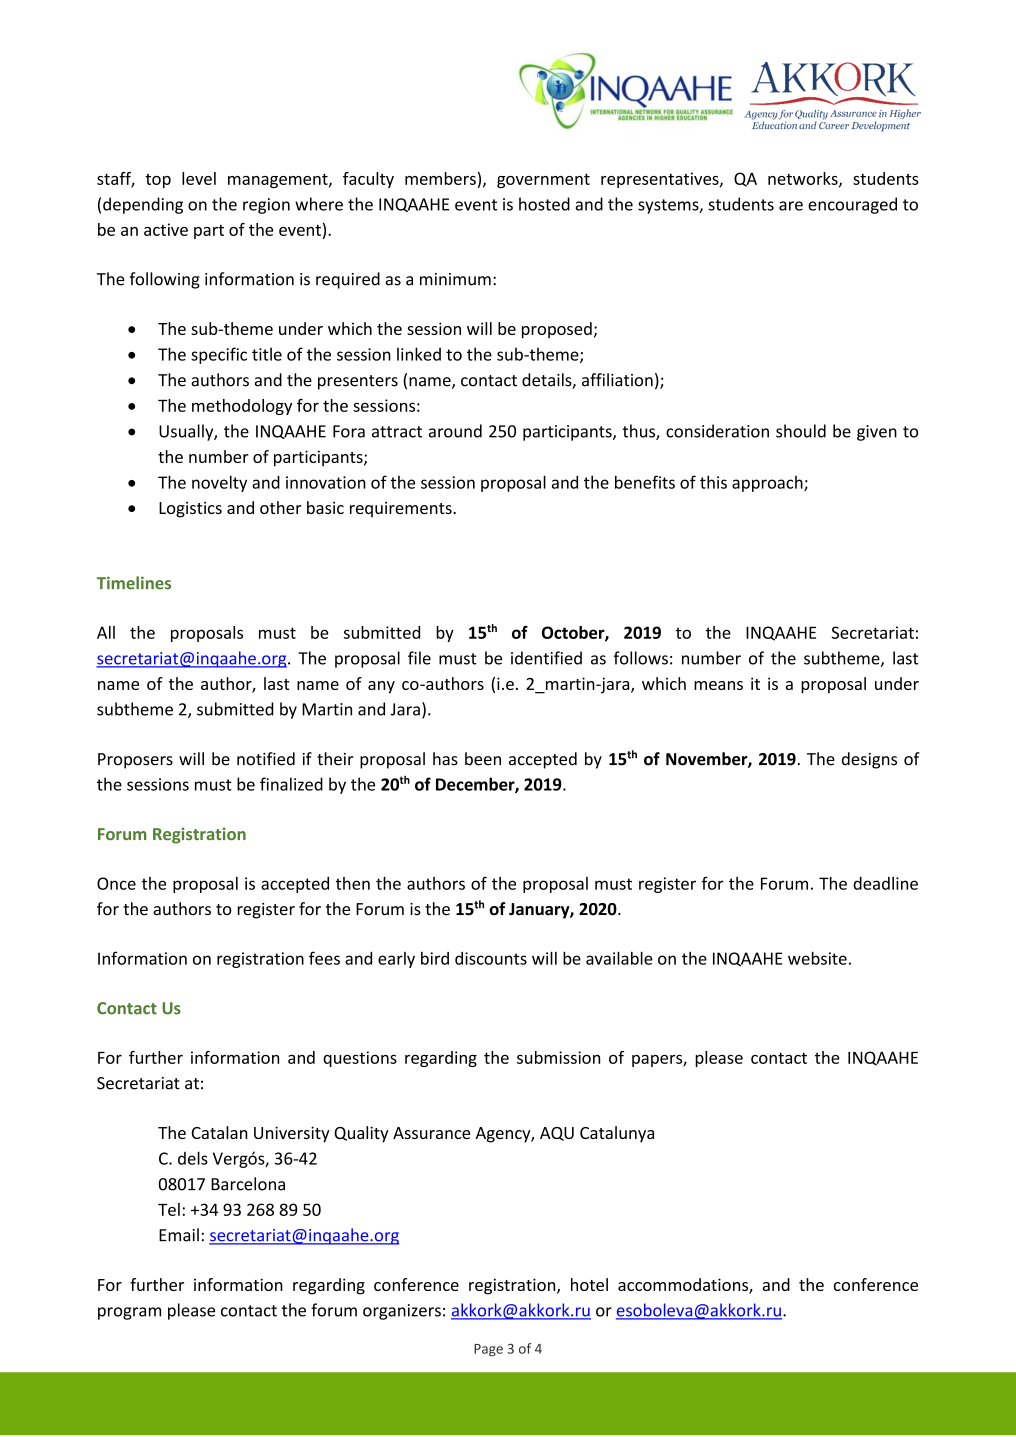 Image resolution: width=1016 pixels, height=1437 pixels. Describe the element at coordinates (791, 206) in the document. I see `are` at that location.
